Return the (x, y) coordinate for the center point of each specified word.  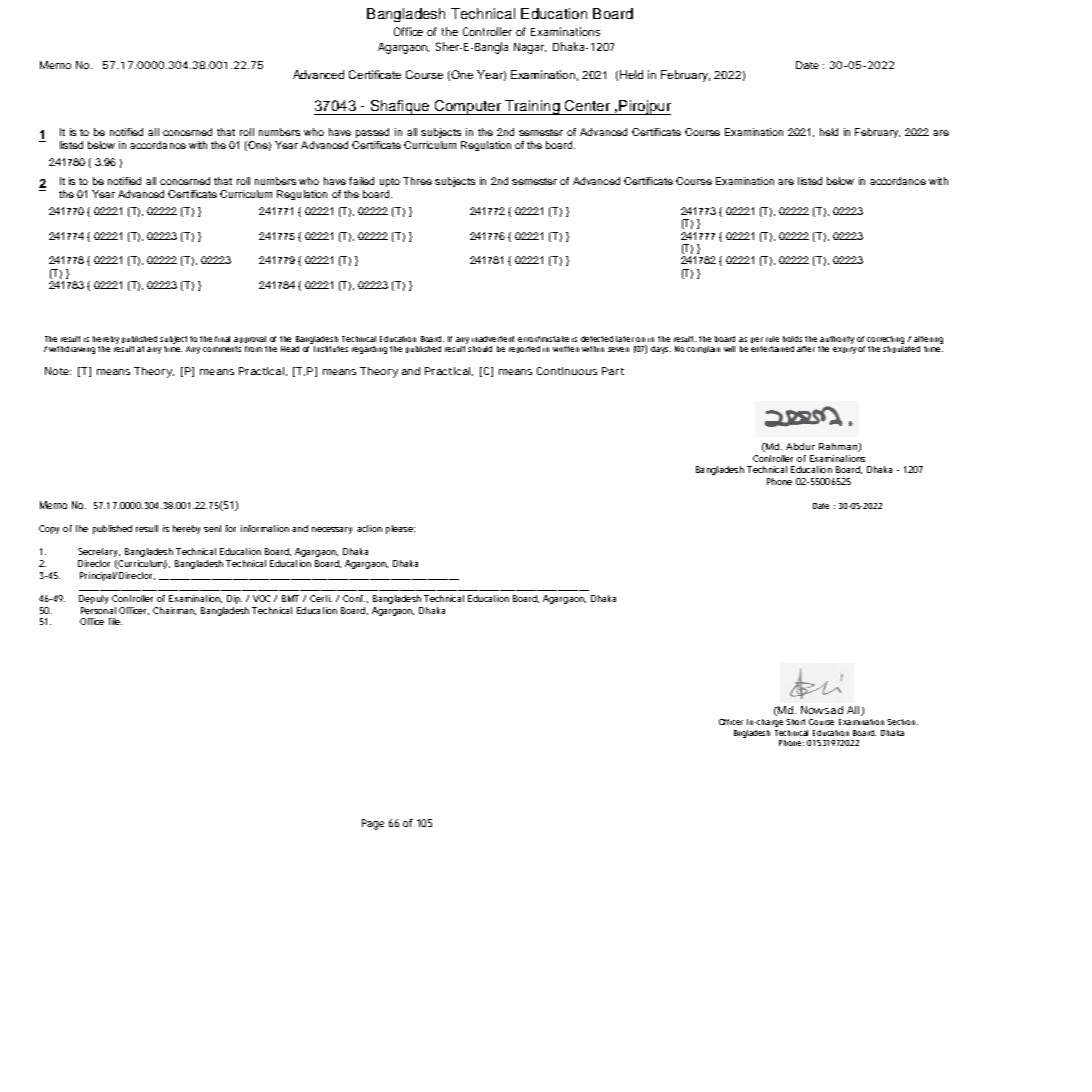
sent (212, 528)
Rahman (839, 447)
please (400, 529)
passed (372, 133)
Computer (467, 107)
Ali (854, 711)
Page (373, 824)
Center (587, 105)
